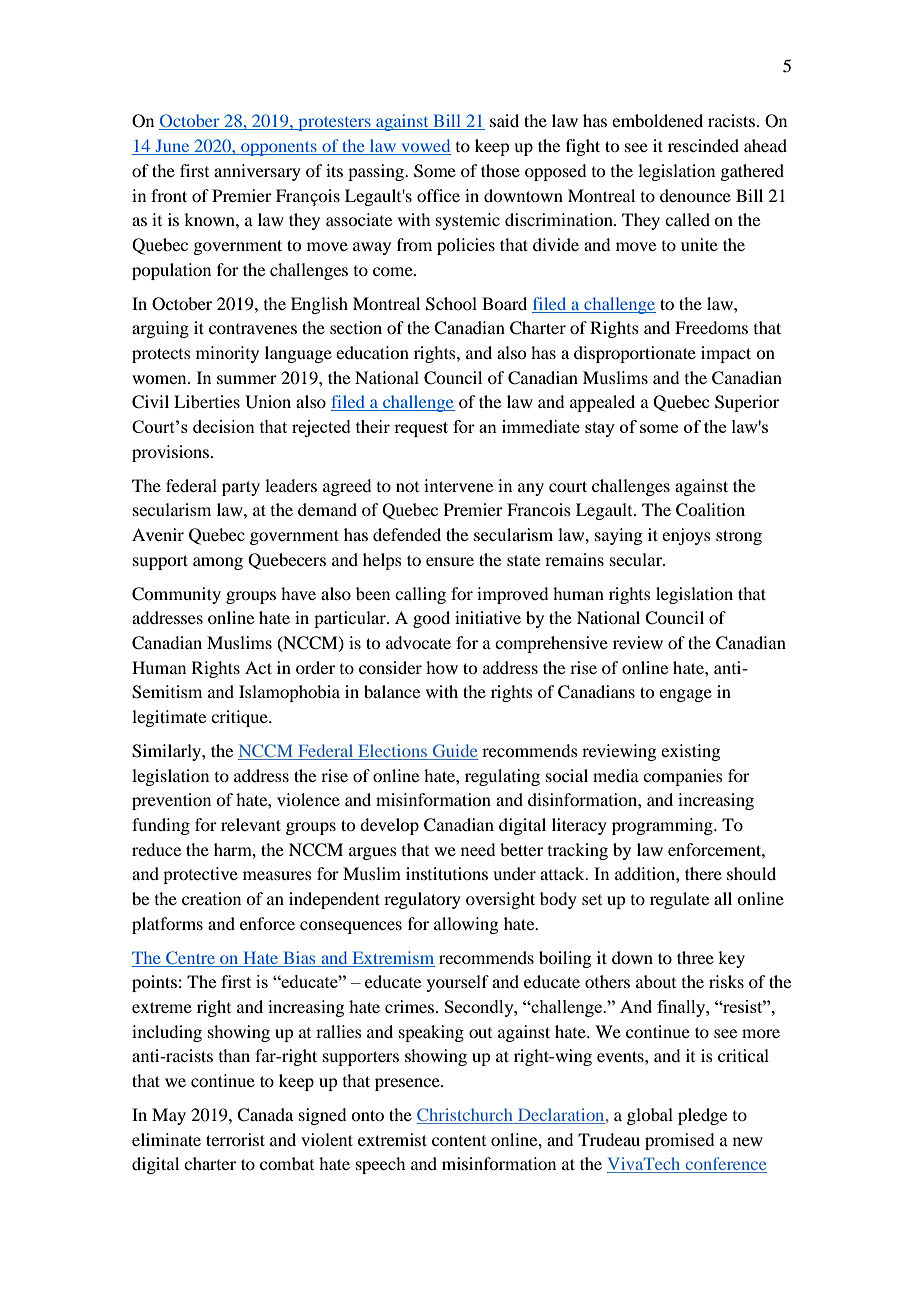  Describe the element at coordinates (235, 1139) in the image. I see `terrorist` at that location.
